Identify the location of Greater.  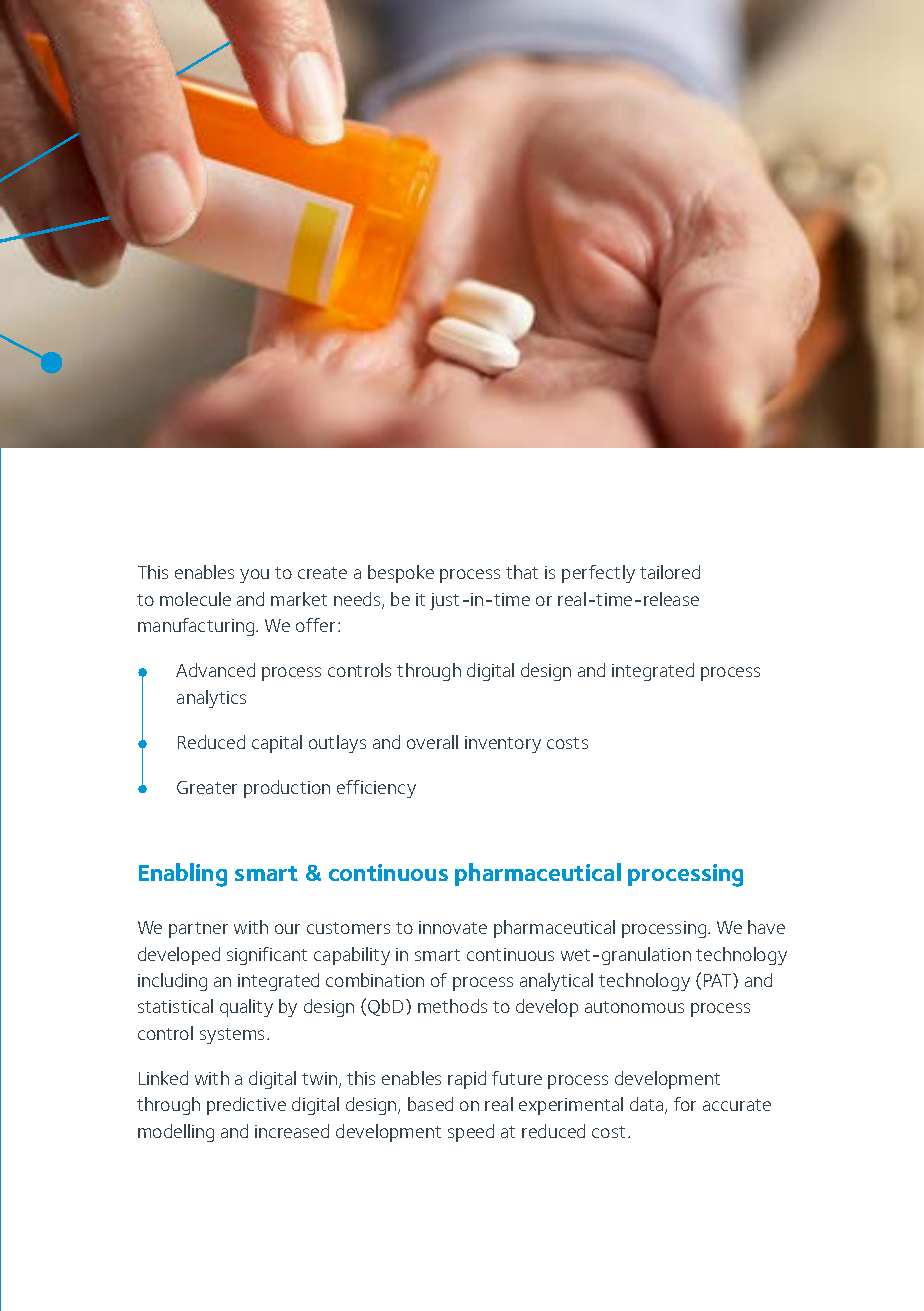
(207, 787).
